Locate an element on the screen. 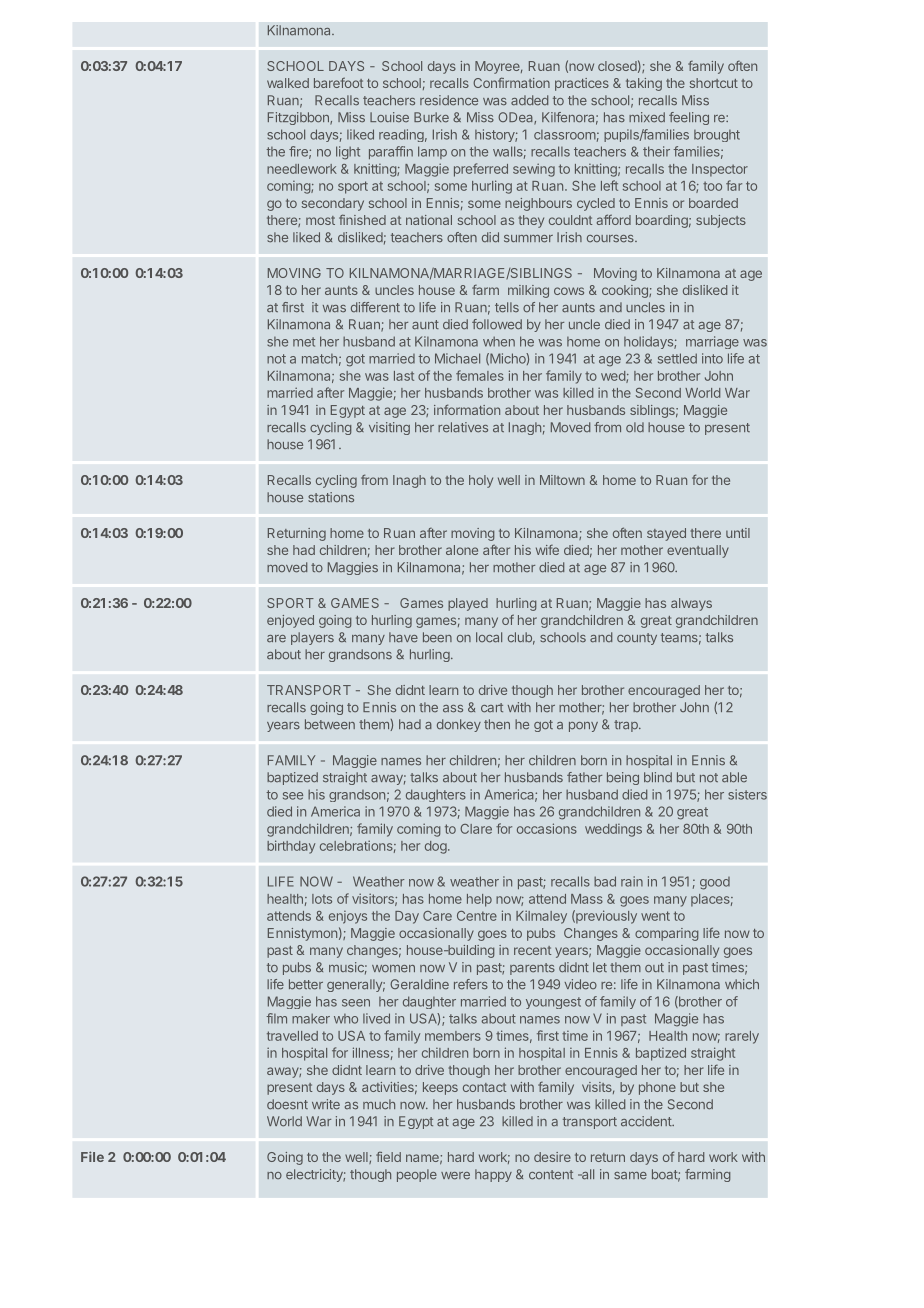  have is located at coordinates (403, 637).
